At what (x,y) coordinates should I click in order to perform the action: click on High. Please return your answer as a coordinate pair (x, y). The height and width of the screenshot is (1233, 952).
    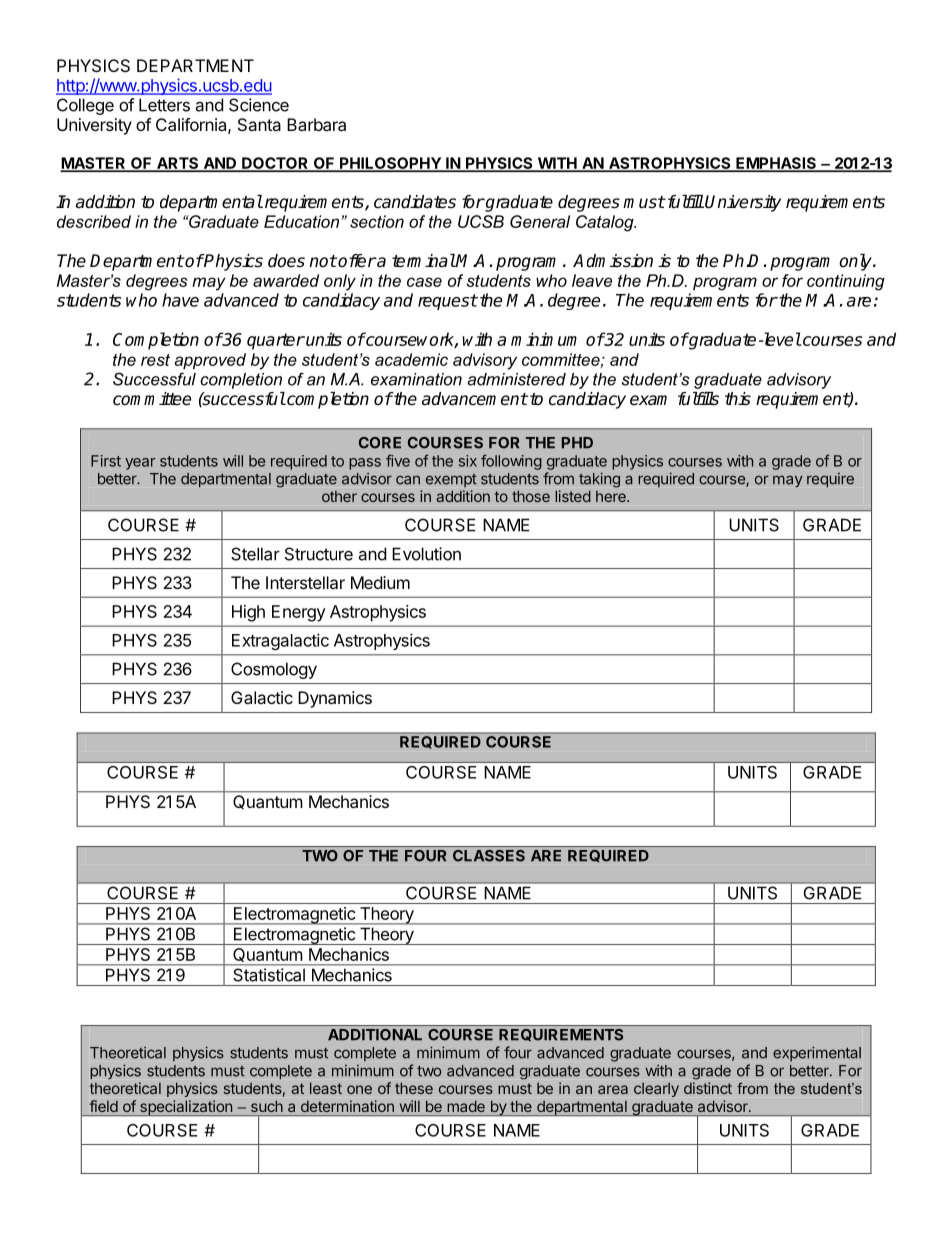
    Looking at the image, I should click on (248, 613).
